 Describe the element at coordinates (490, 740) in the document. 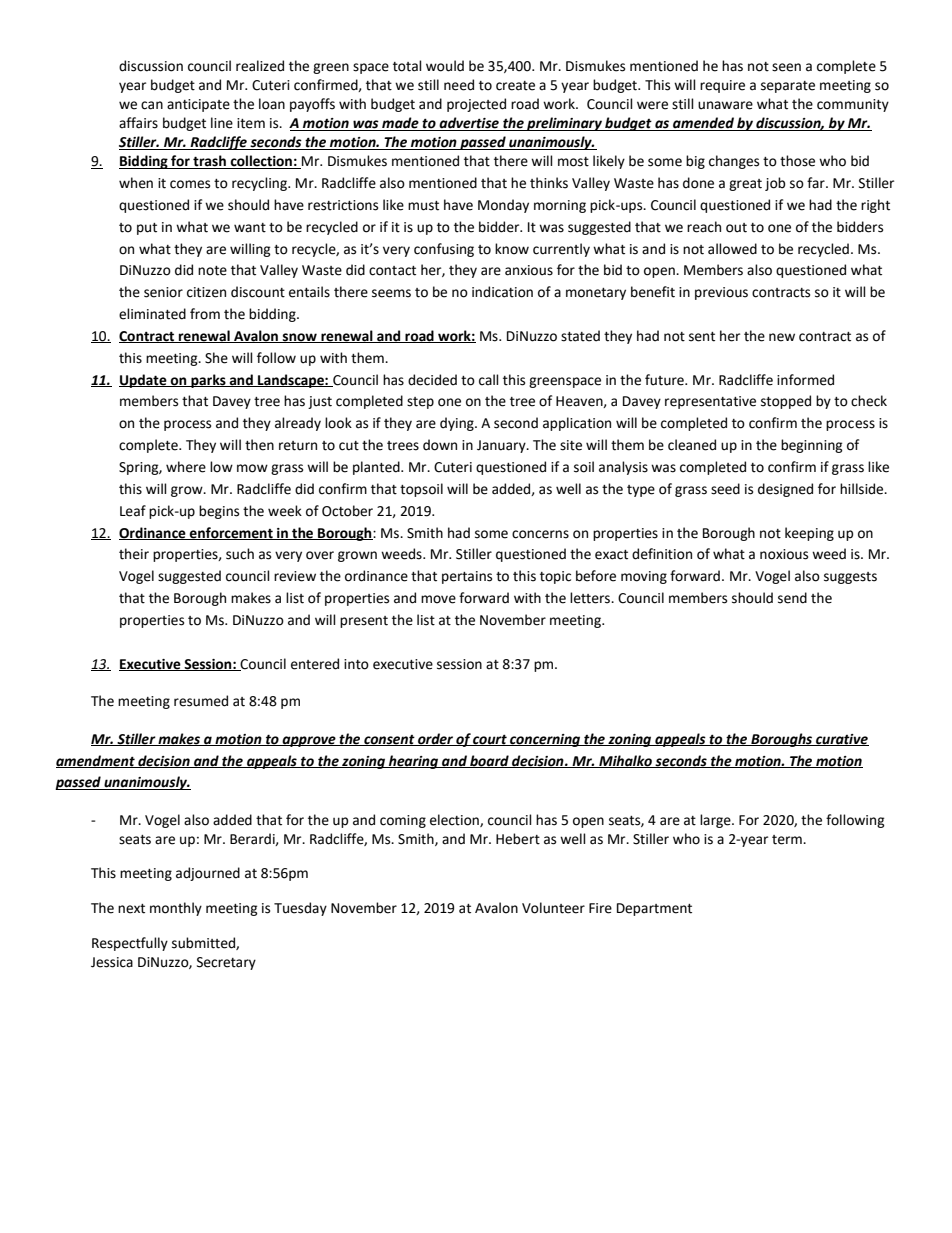

I see `court` at that location.
